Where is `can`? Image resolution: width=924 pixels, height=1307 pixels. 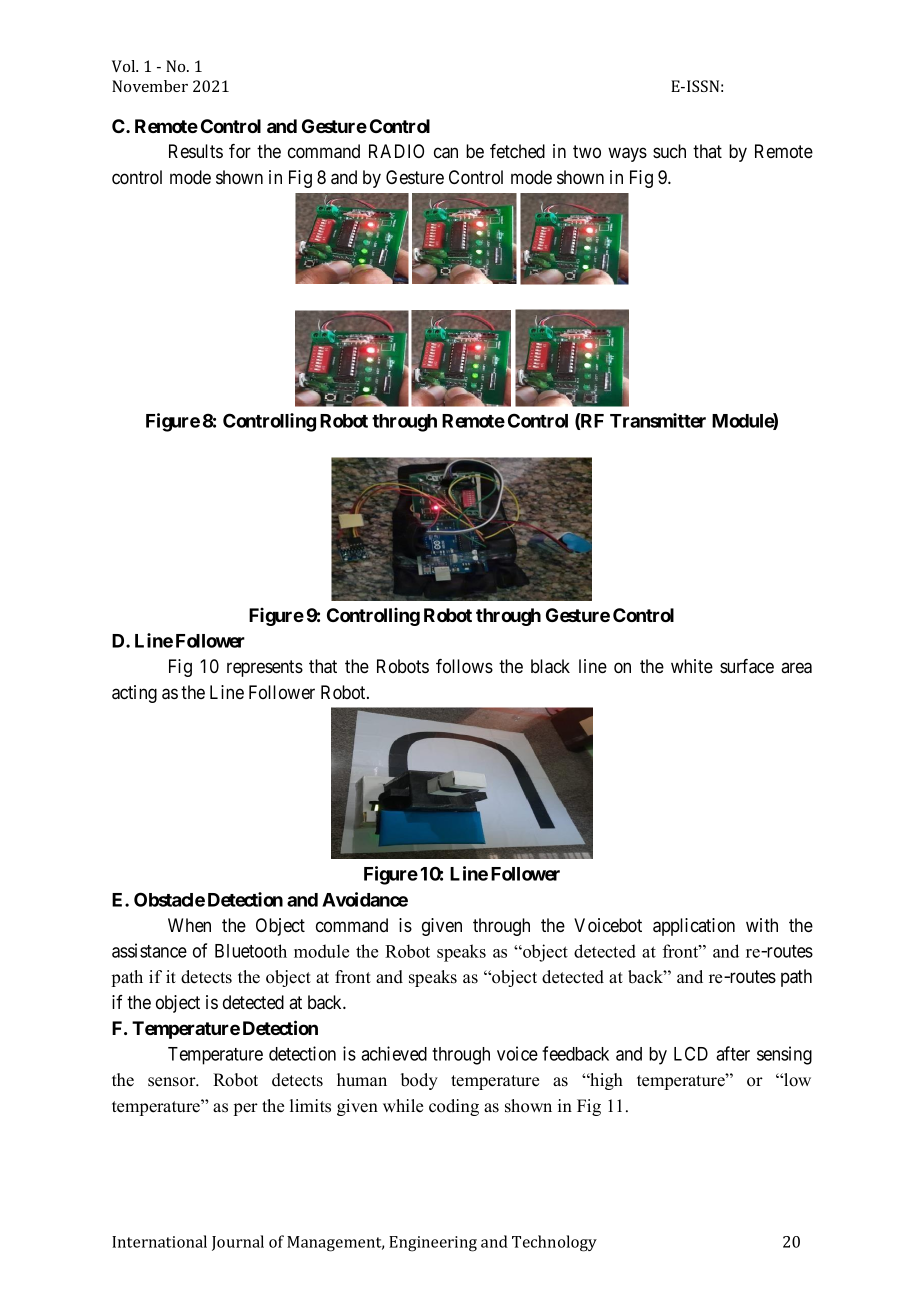
can is located at coordinates (446, 153).
